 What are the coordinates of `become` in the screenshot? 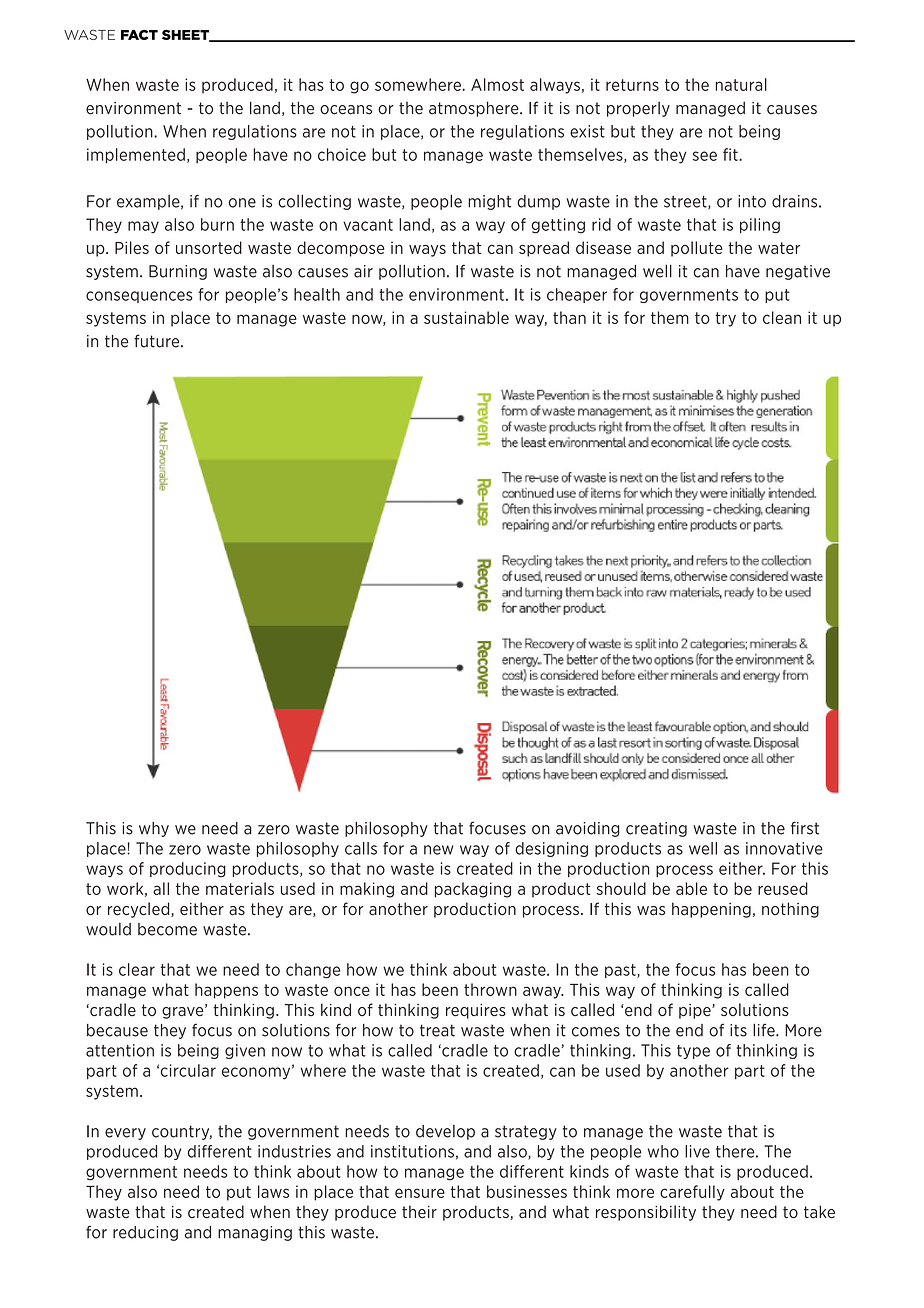 It's located at (167, 929).
